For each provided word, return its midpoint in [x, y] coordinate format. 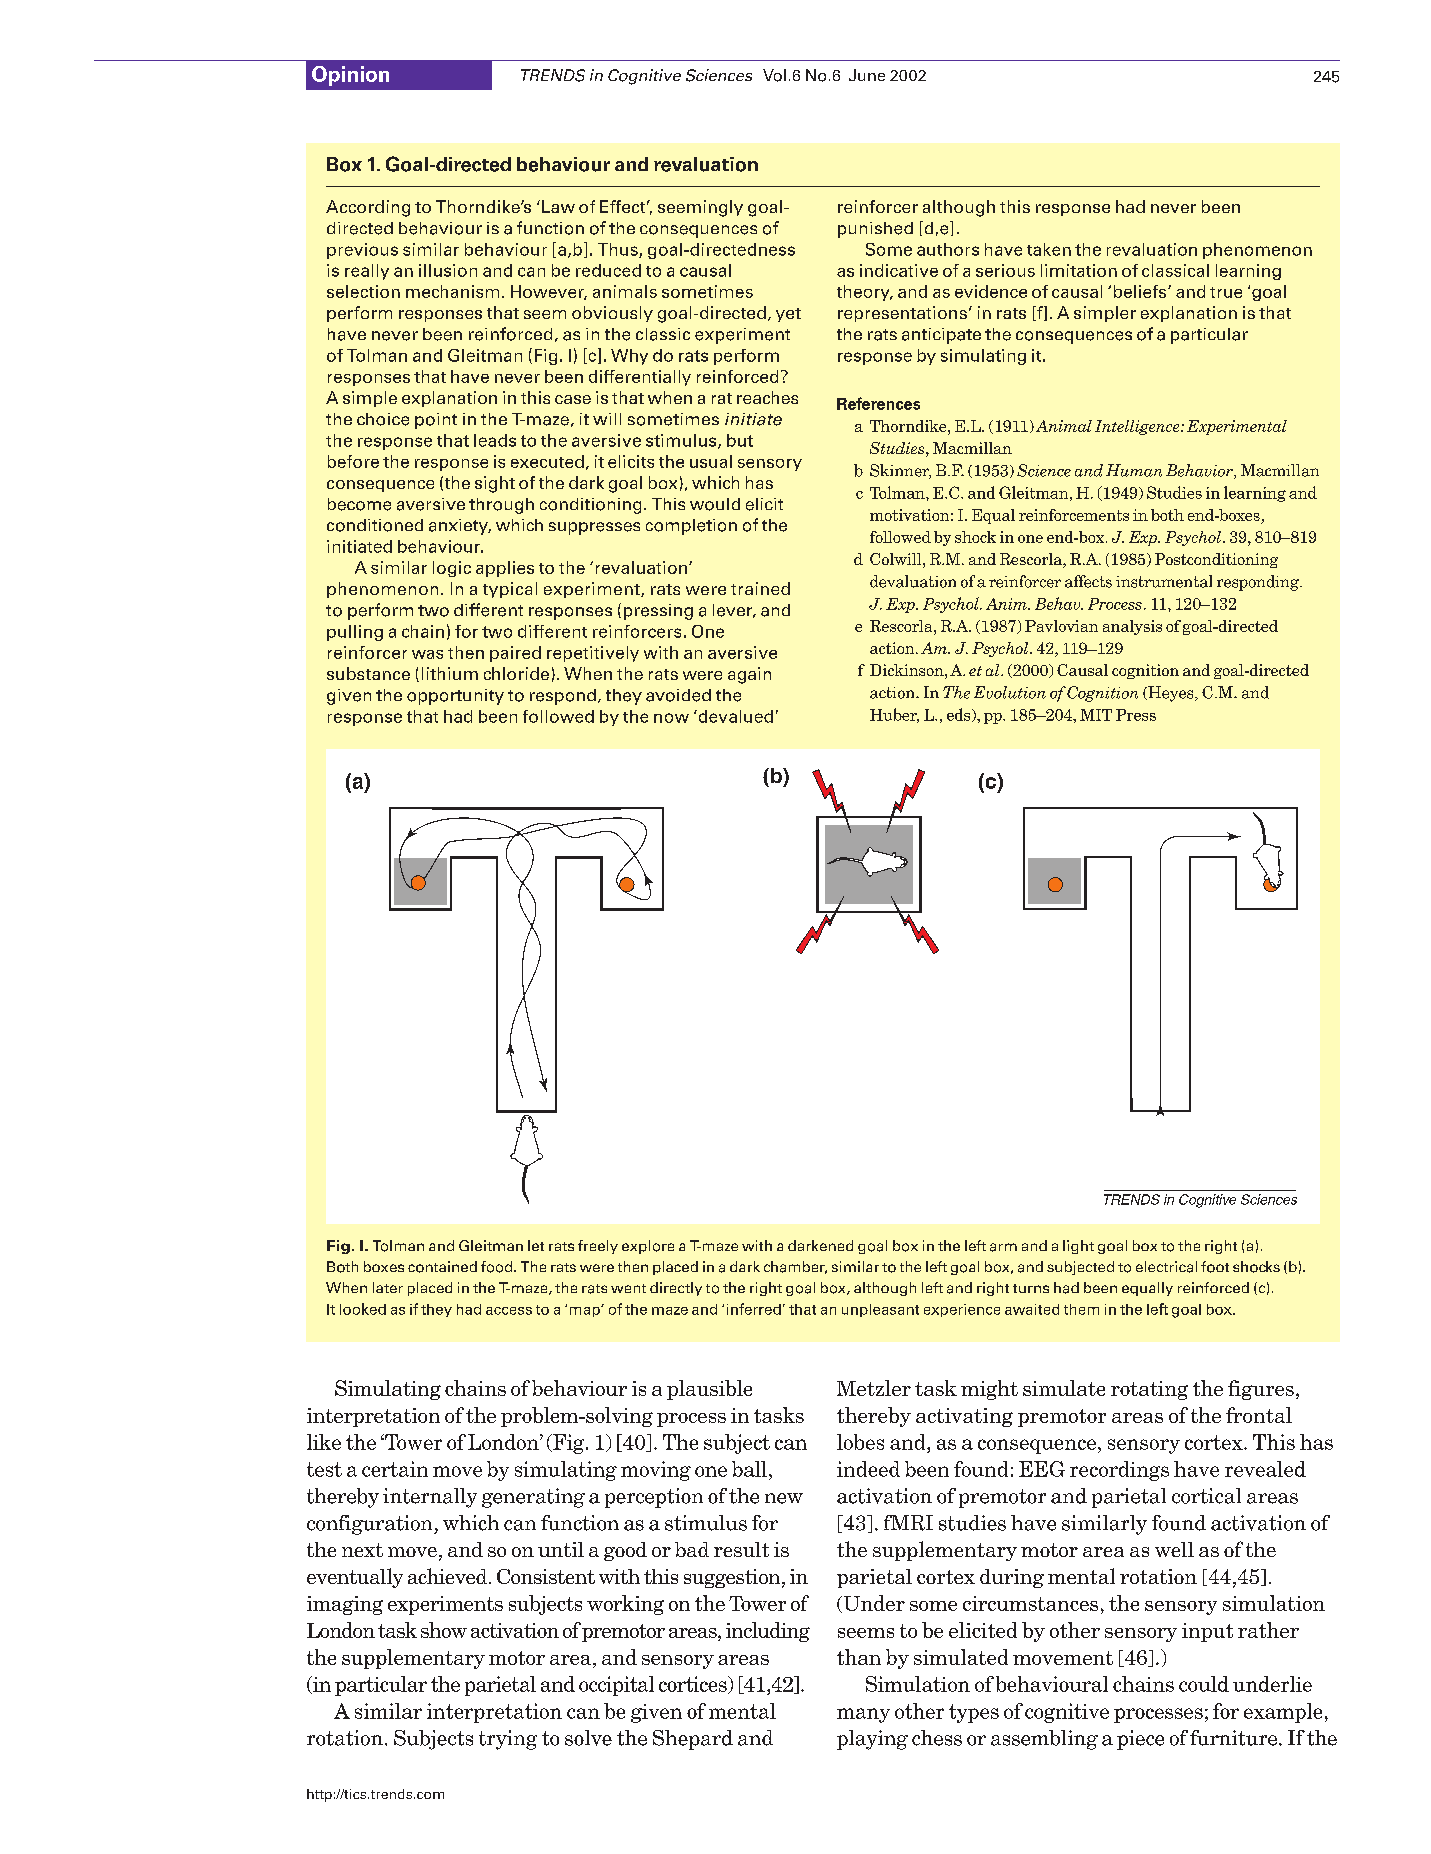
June [867, 75]
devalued [734, 716]
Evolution [1010, 692]
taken [1049, 249]
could [1204, 1684]
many [863, 1715]
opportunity [455, 697]
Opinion [350, 76]
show [444, 1630]
